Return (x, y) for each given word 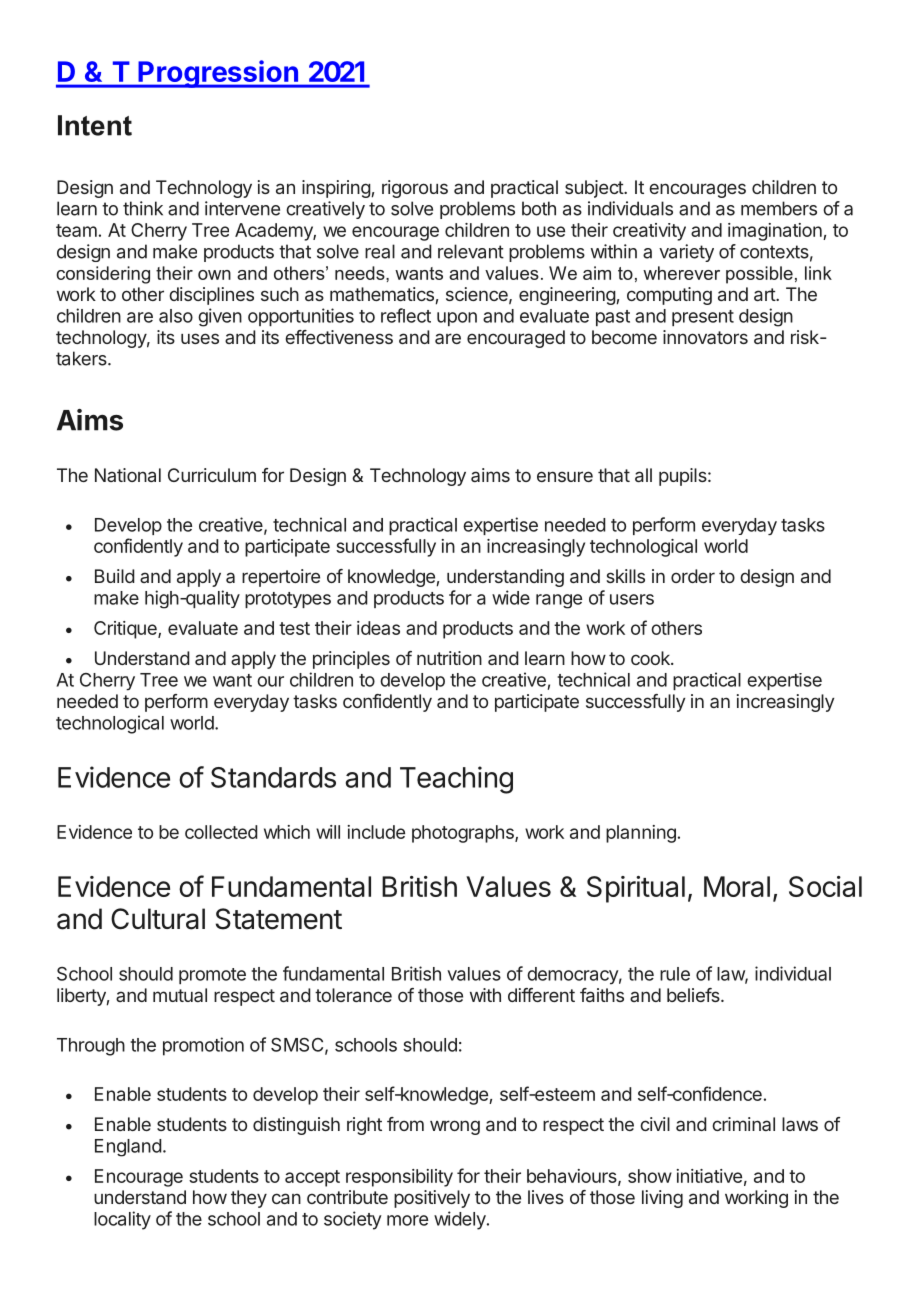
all (643, 475)
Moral (737, 886)
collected (221, 832)
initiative (709, 1176)
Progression (218, 74)
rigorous (415, 189)
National (128, 475)
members (779, 208)
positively (432, 1199)
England (128, 1148)
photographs (464, 834)
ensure (565, 476)
